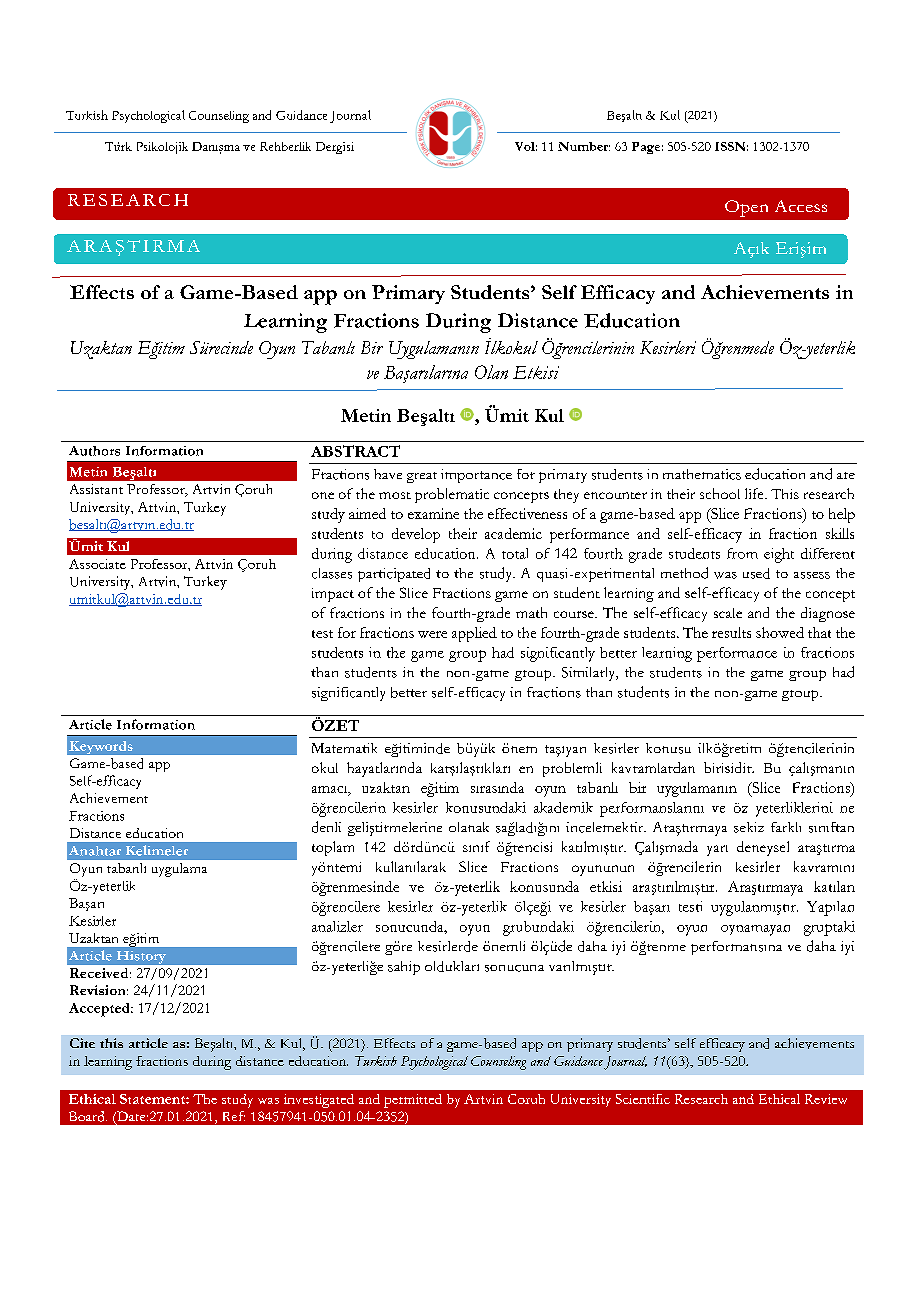 The height and width of the screenshot is (1308, 924). Describe the element at coordinates (584, 146) in the screenshot. I see `Number` at that location.
